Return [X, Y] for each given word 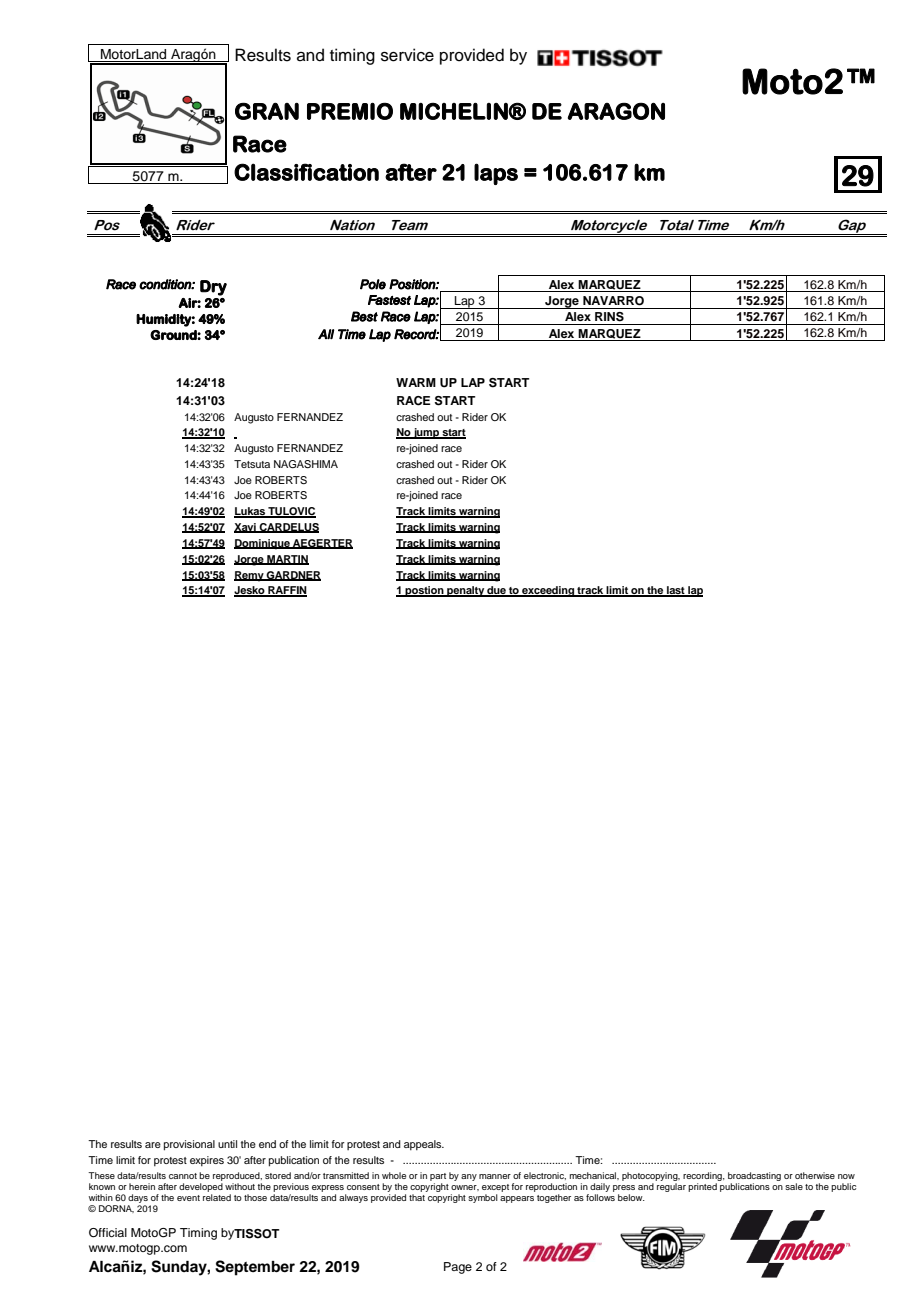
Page [458, 1268]
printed [702, 1187]
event [188, 1198]
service [407, 55]
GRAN [267, 111]
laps [496, 174]
